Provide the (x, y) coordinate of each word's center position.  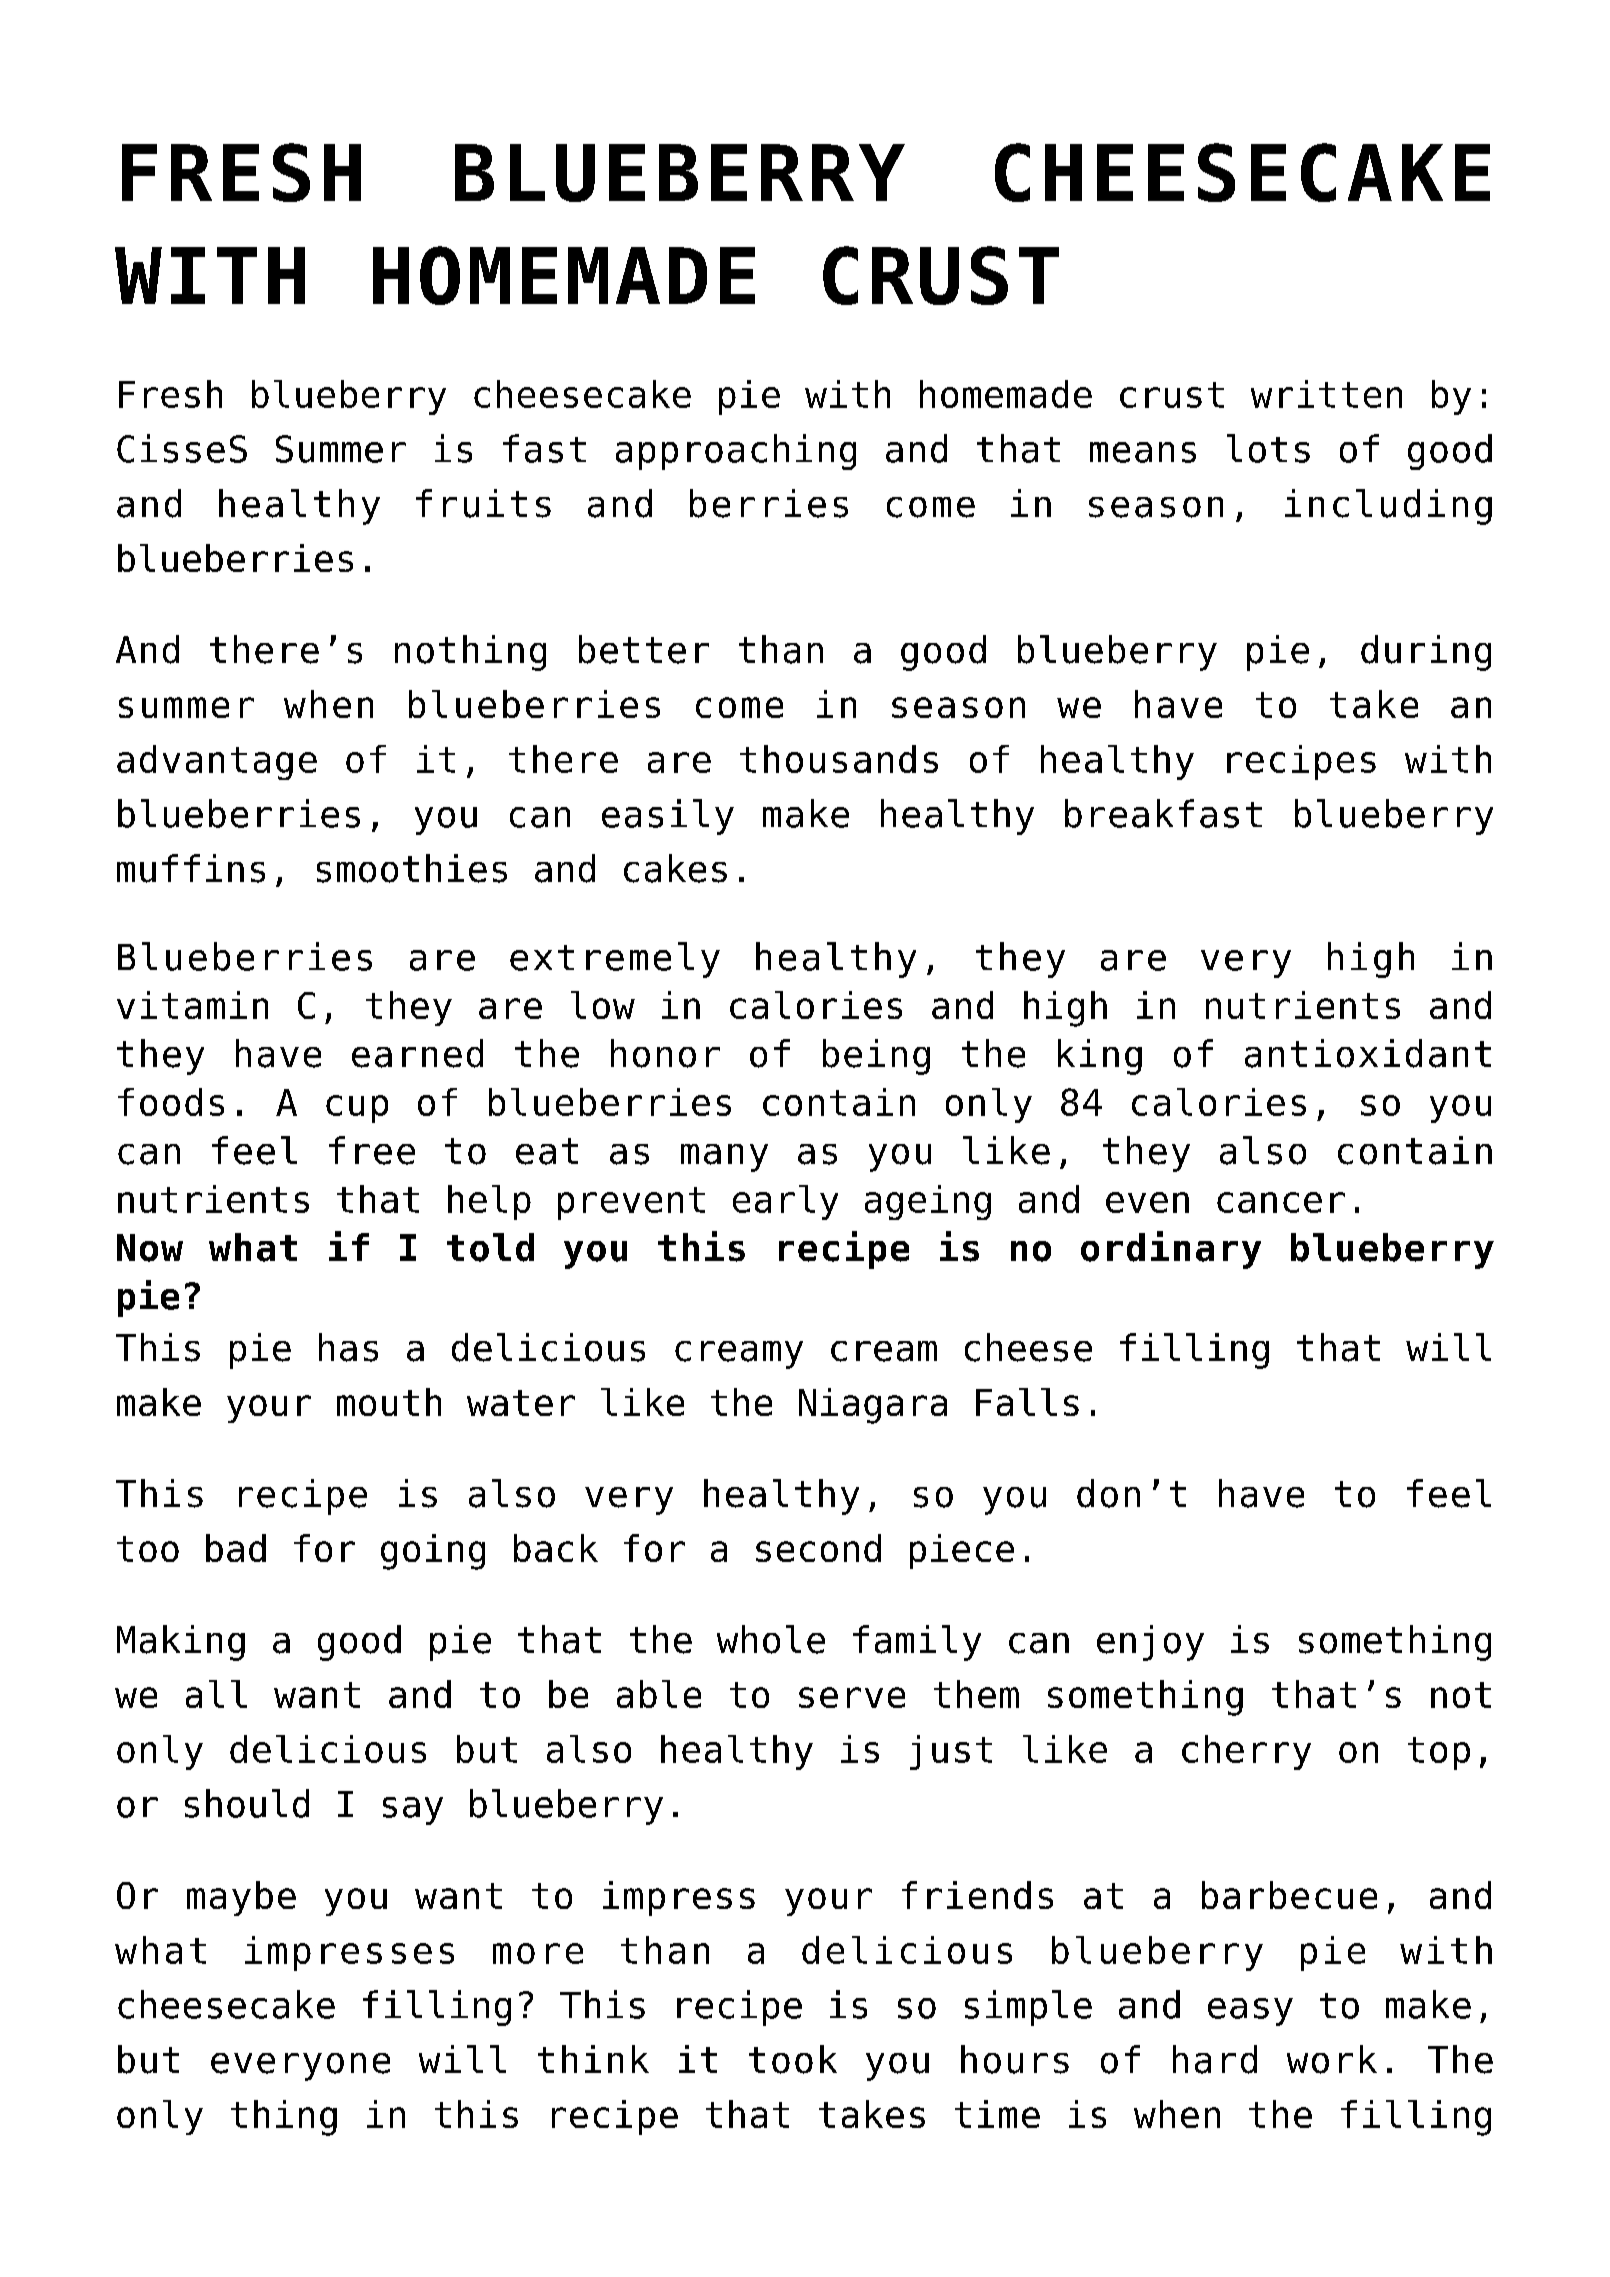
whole (771, 1639)
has (348, 1347)
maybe (241, 1898)
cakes (675, 868)
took (793, 2059)
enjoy (1150, 1643)
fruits (483, 503)
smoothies (412, 868)
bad (236, 1548)
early (785, 1202)
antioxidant (1368, 1053)
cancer (1281, 1202)
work (1332, 2059)
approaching (736, 452)
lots (1268, 448)
